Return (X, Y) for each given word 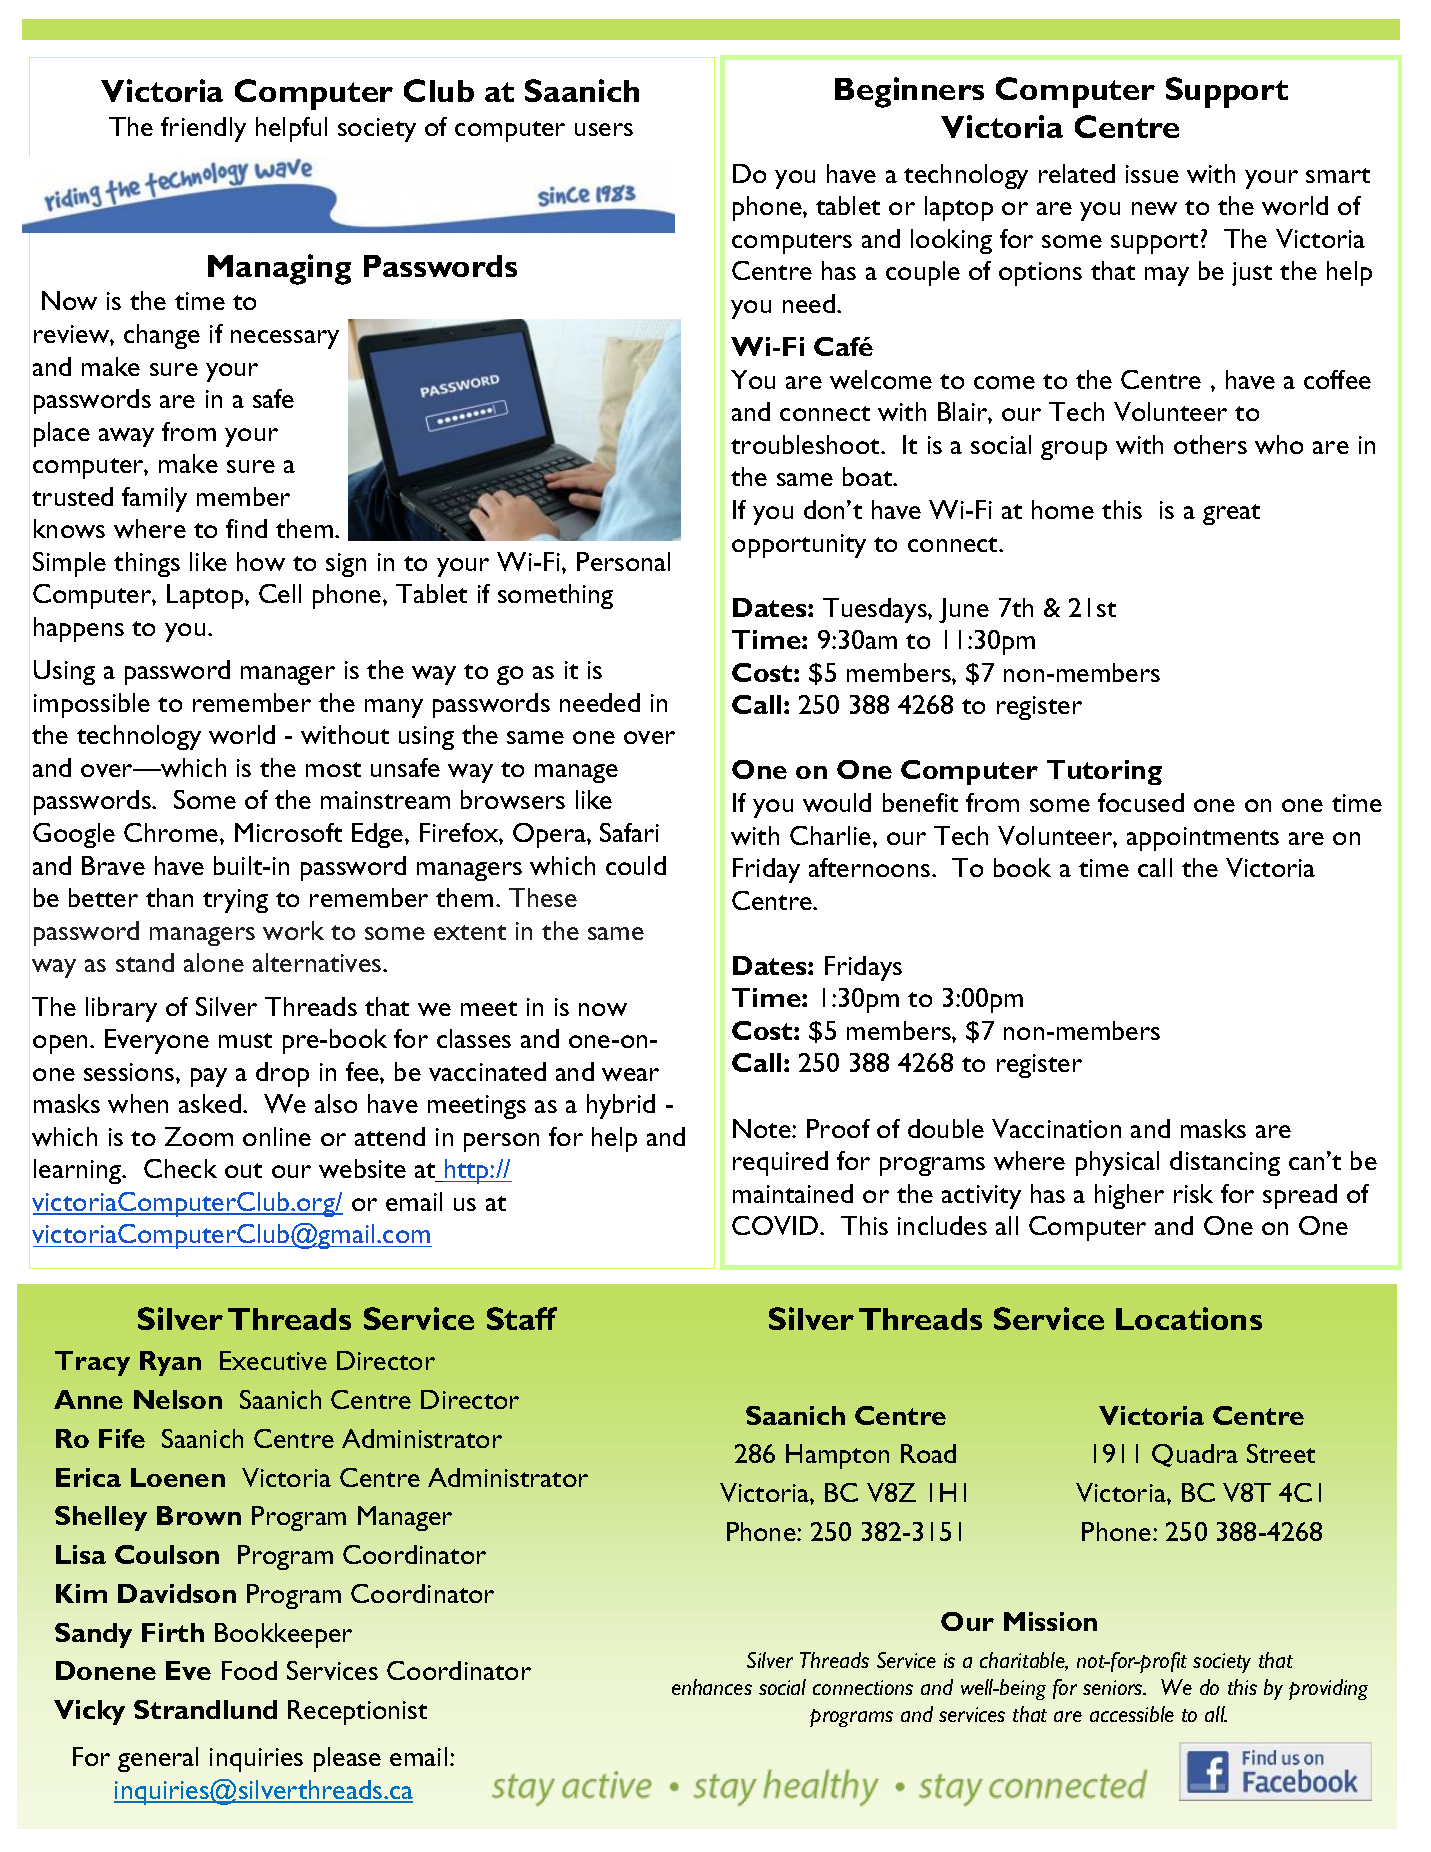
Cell (280, 593)
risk (1193, 1193)
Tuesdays (876, 610)
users (604, 129)
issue (1152, 174)
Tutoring (1104, 772)
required (780, 1163)
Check (180, 1168)
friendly (203, 129)
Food (249, 1670)
